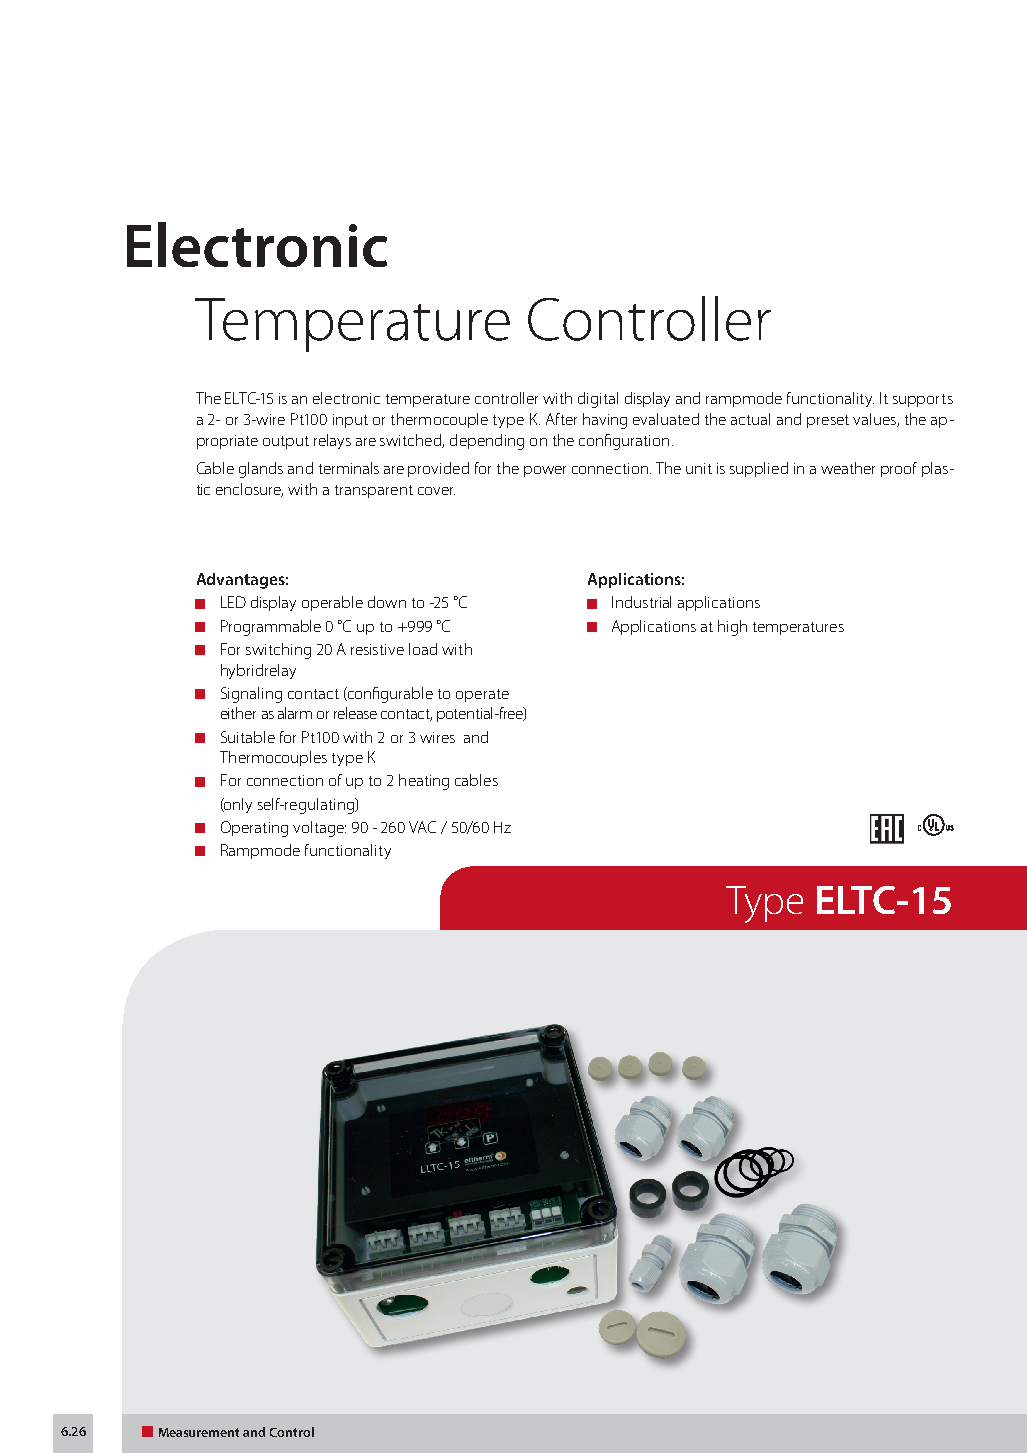 The height and width of the screenshot is (1453, 1027). What do you see at coordinates (278, 651) in the screenshot?
I see `switching` at bounding box center [278, 651].
